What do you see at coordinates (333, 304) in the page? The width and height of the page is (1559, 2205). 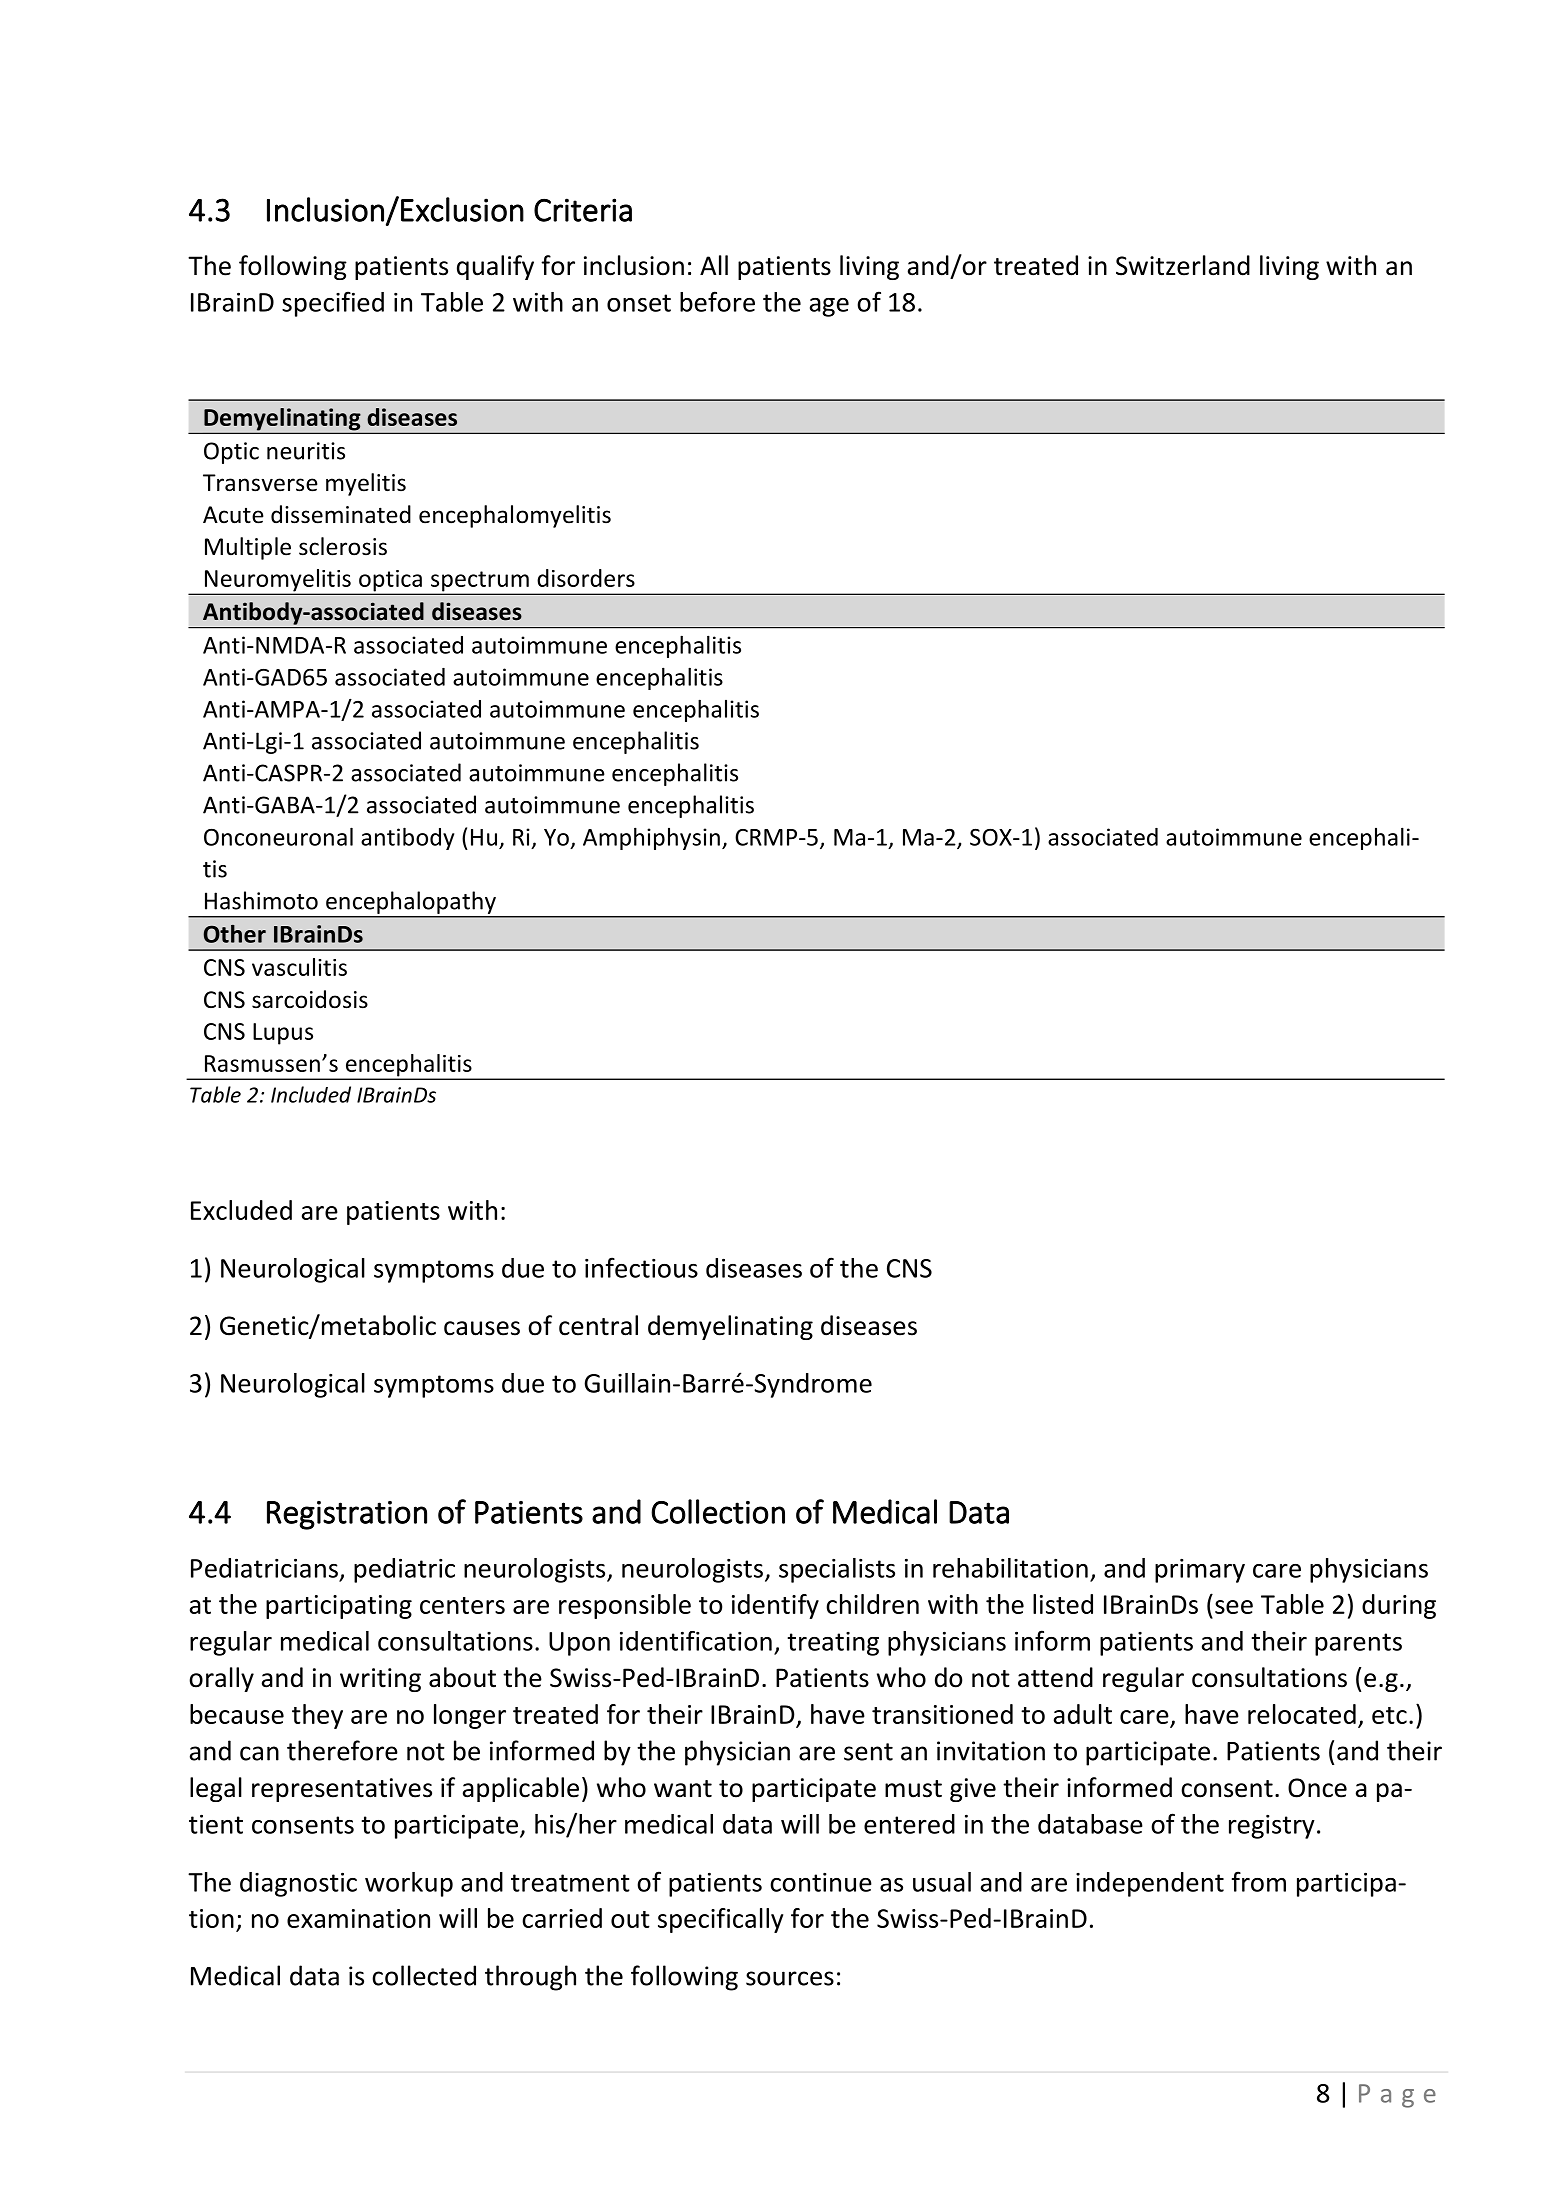 I see `specified` at bounding box center [333, 304].
